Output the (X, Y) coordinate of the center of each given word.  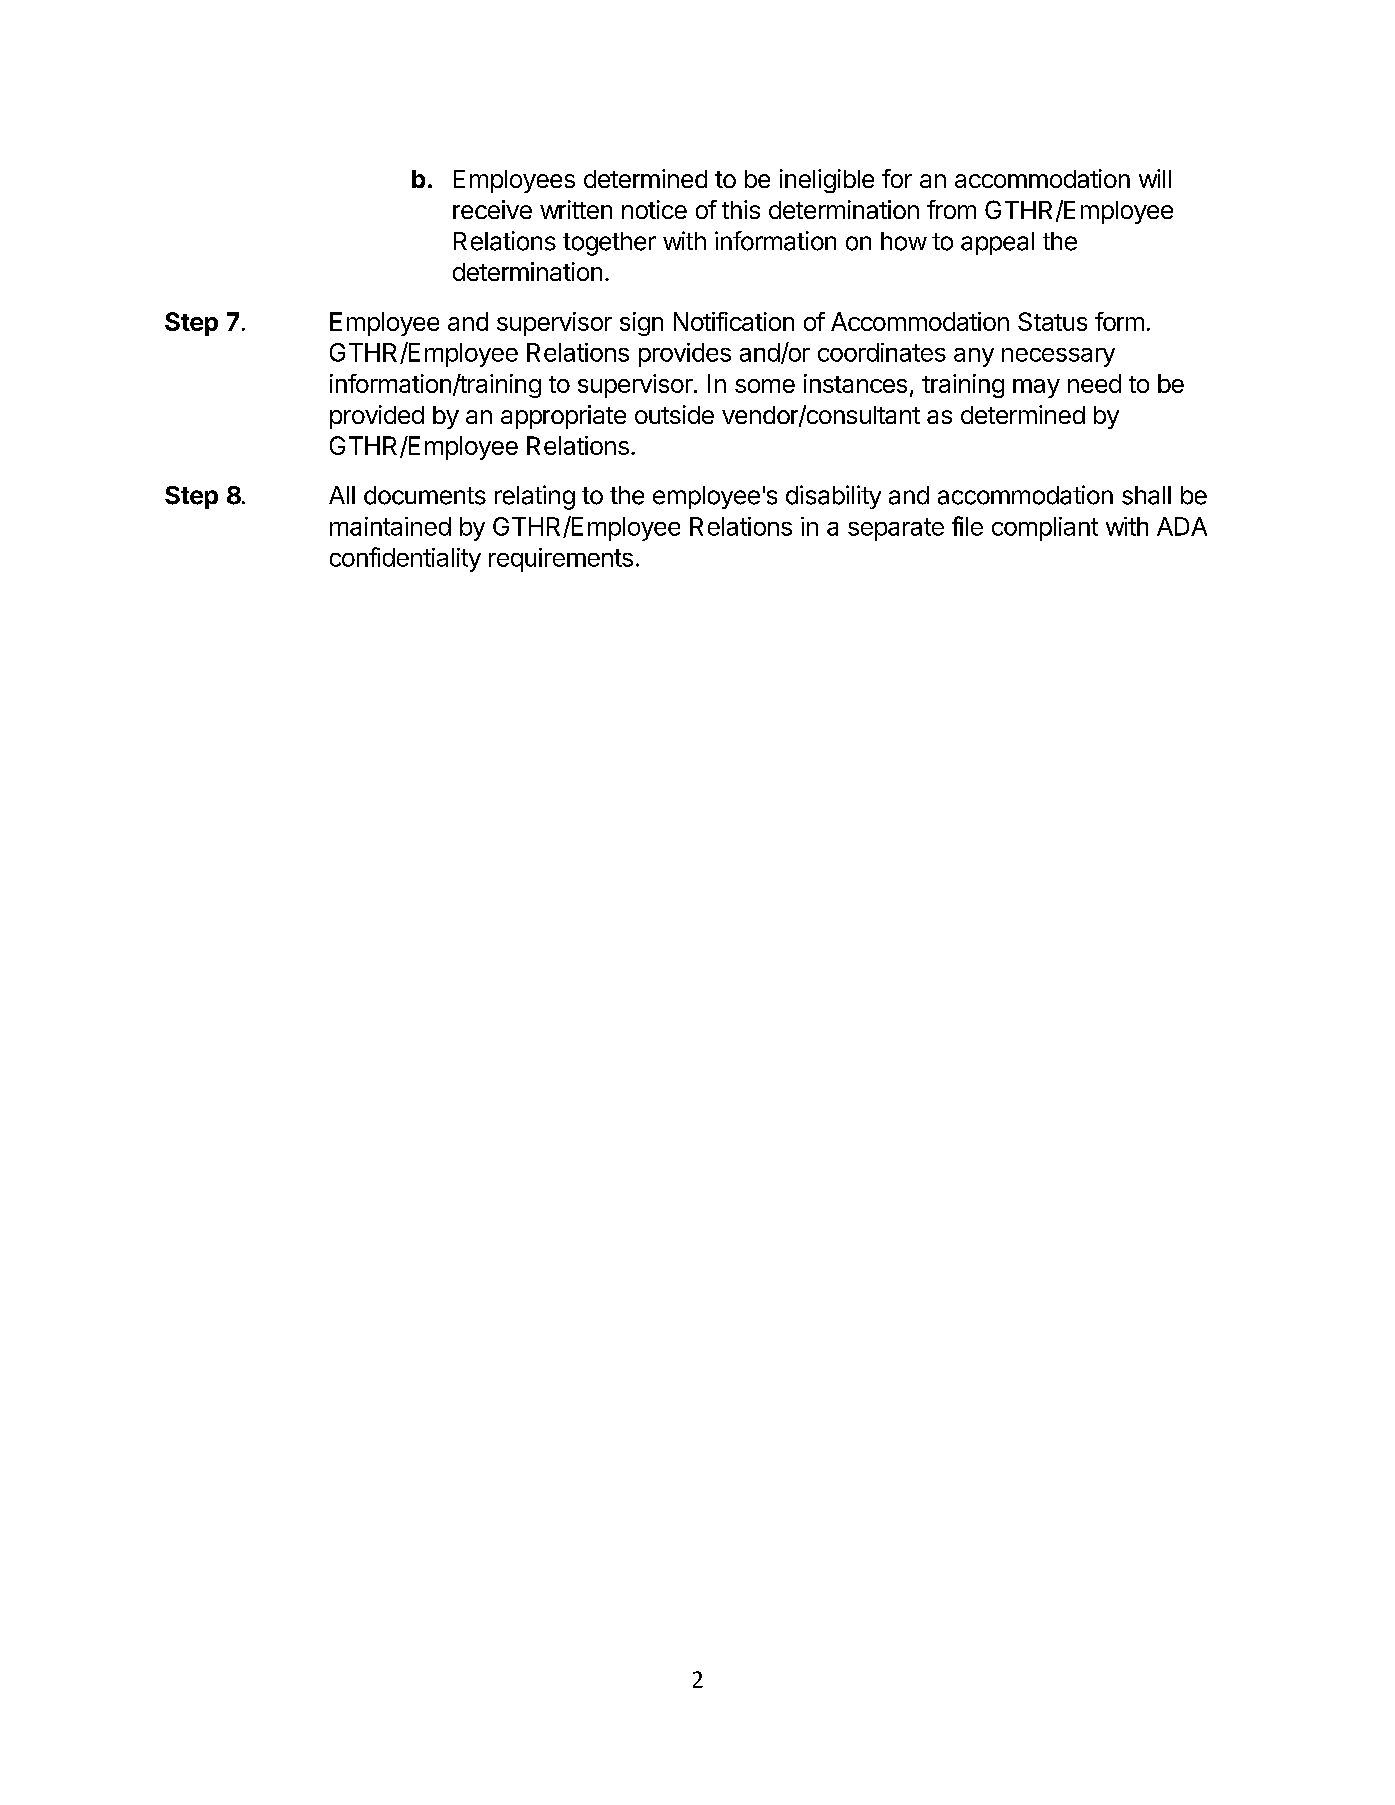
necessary (1058, 357)
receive (492, 209)
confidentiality (405, 559)
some (765, 386)
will (1155, 178)
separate (896, 529)
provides (685, 355)
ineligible (827, 181)
